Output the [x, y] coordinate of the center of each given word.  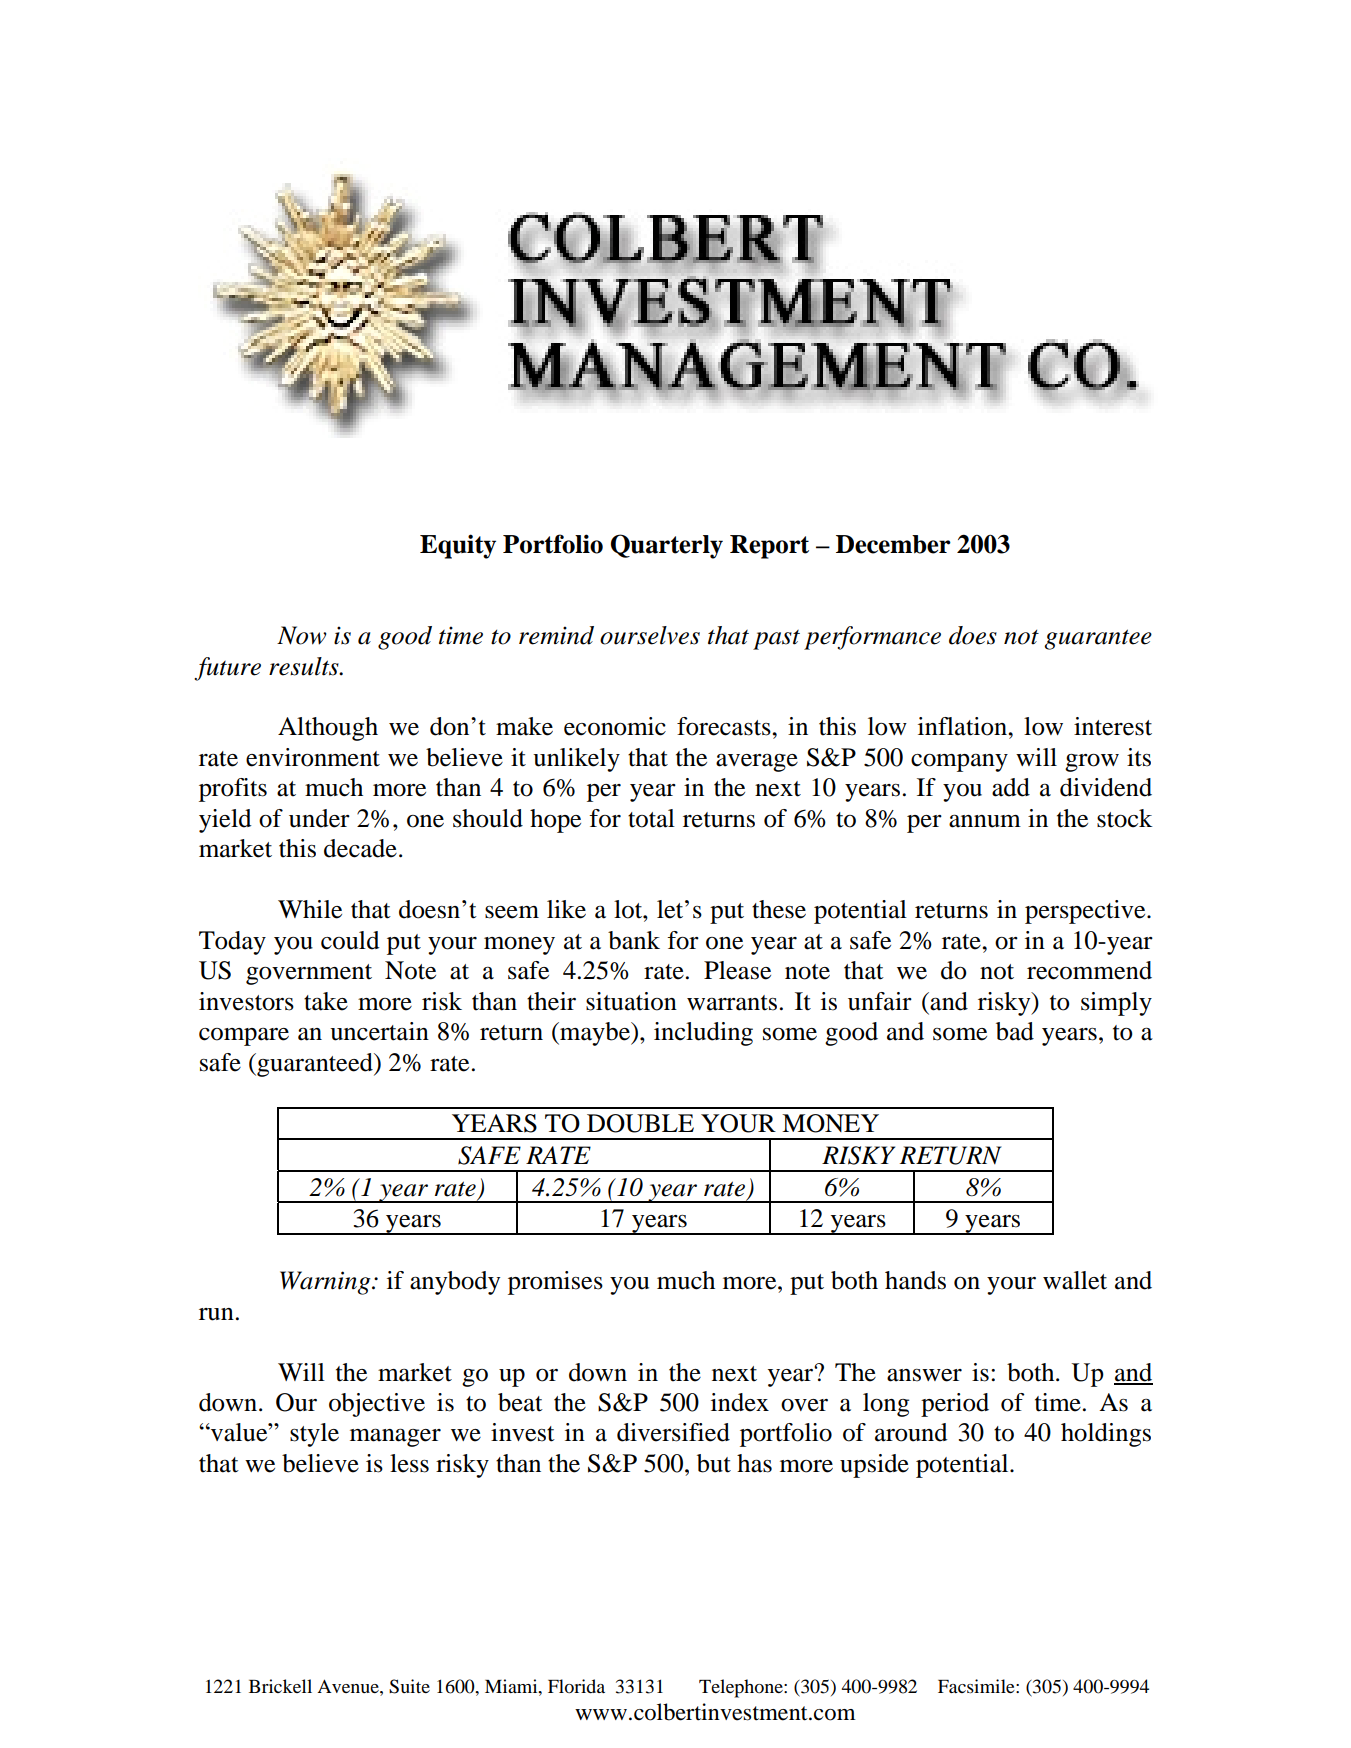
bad [1015, 1031]
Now [302, 635]
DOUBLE [640, 1123]
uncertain [379, 1031]
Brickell [280, 1686]
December [893, 544]
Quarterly [667, 546]
